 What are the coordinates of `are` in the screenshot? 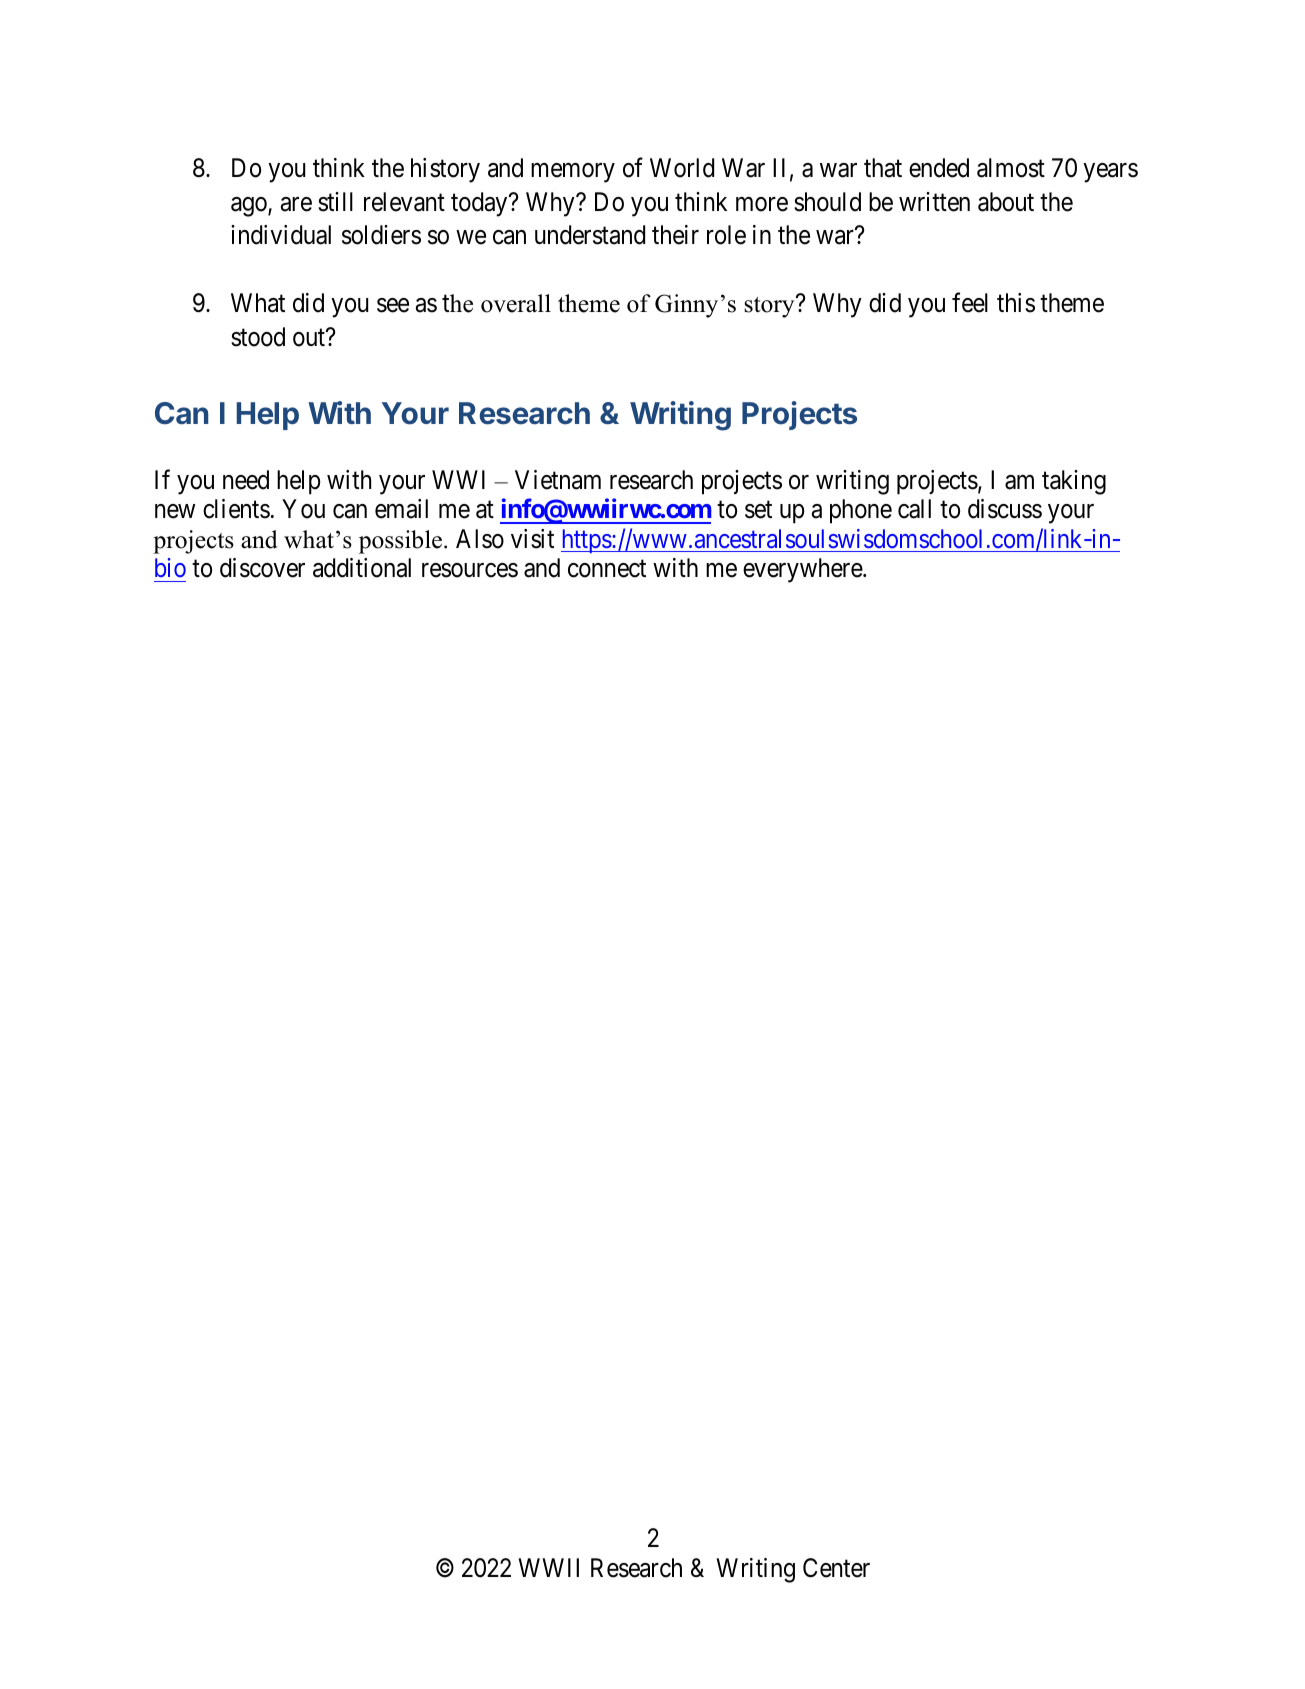 It's located at (296, 204).
